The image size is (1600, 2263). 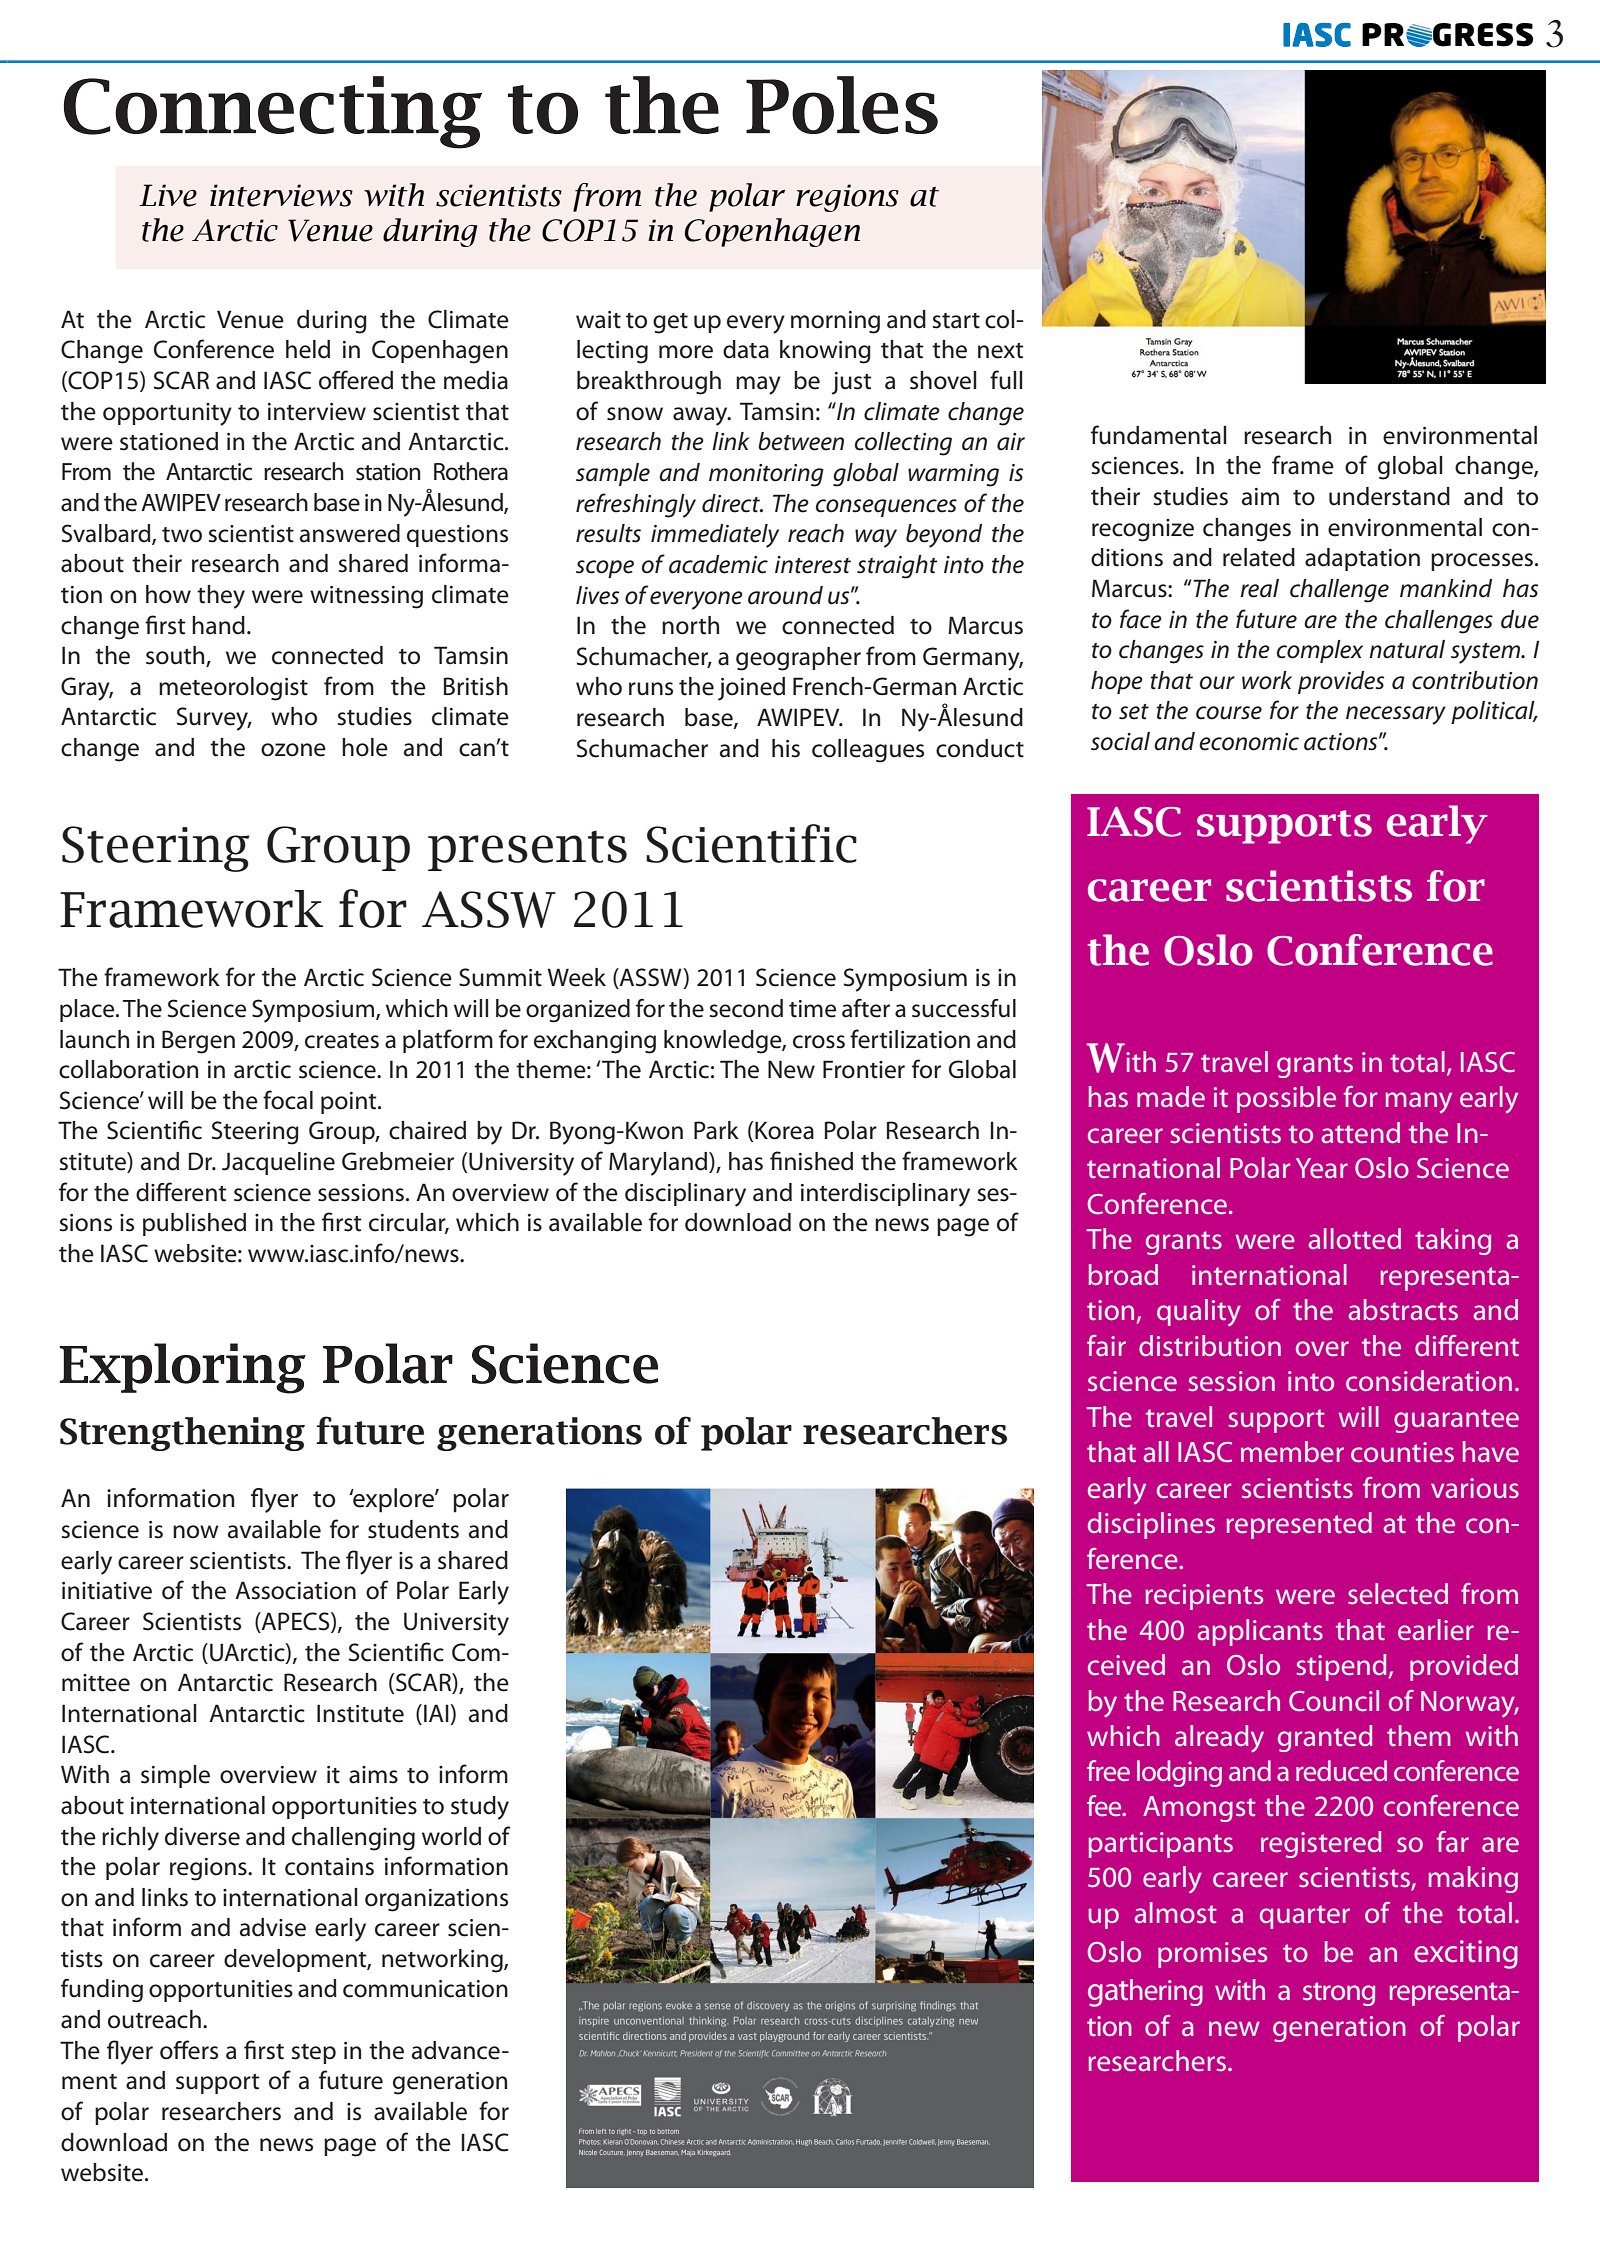 I want to click on cross, so click(x=819, y=1042).
